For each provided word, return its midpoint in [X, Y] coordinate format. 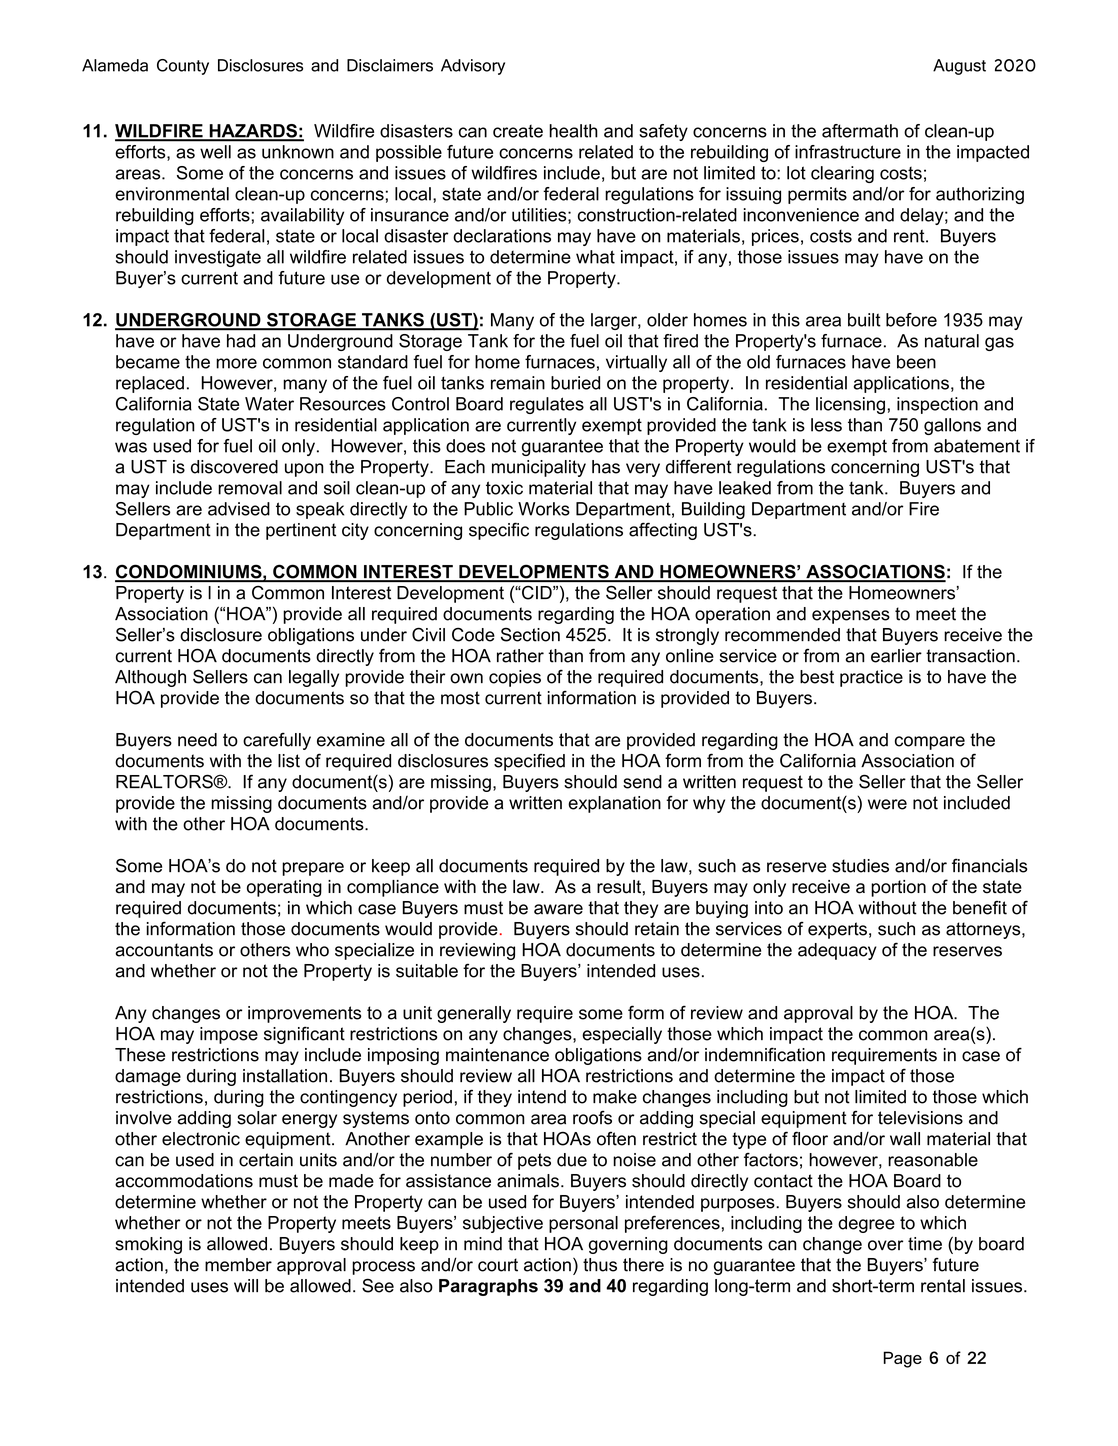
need [197, 740]
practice [871, 678]
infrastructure [848, 152]
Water [269, 404]
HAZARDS [253, 132]
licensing [850, 405]
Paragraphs [488, 1287]
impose [229, 1035]
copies [515, 678]
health [573, 131]
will [246, 1285]
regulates [547, 405]
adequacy [837, 951]
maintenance [497, 1055]
